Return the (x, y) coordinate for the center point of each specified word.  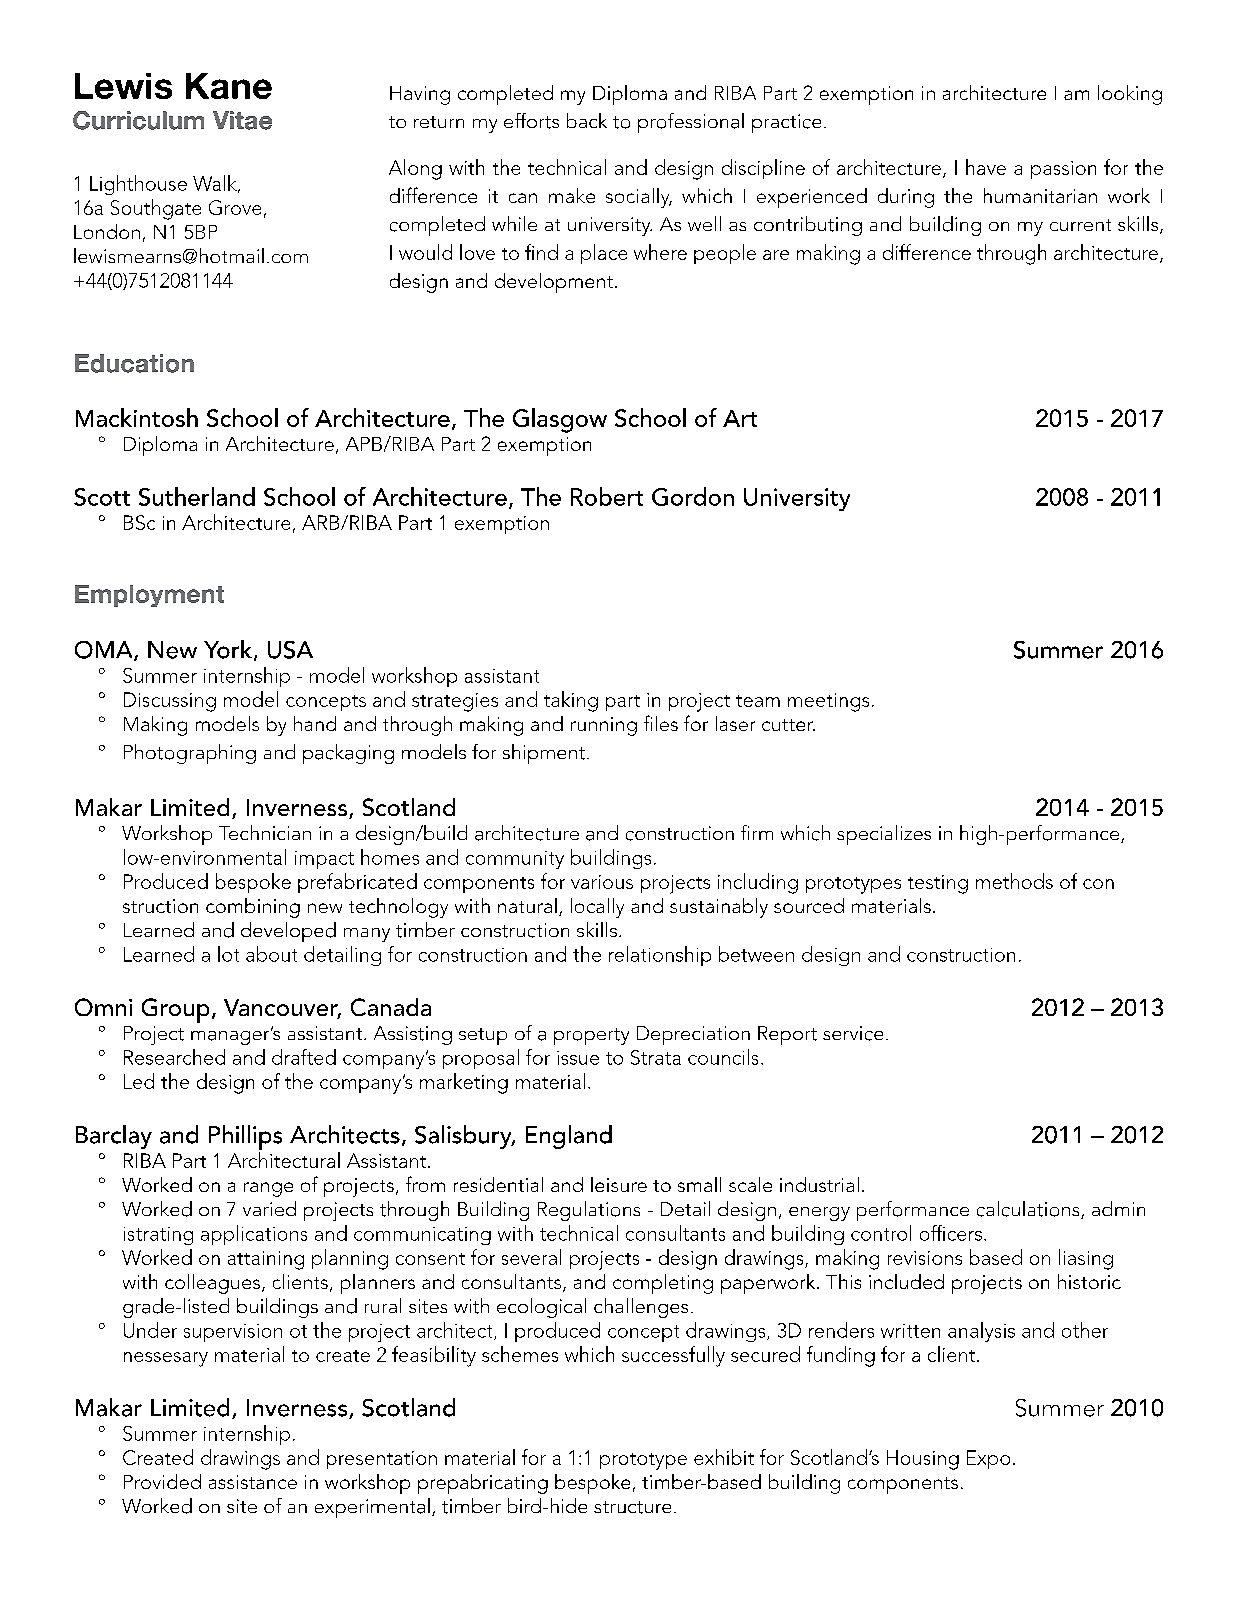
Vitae (242, 120)
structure (632, 1507)
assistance (253, 1482)
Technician (265, 832)
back (587, 120)
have (986, 167)
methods (1014, 881)
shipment (545, 754)
